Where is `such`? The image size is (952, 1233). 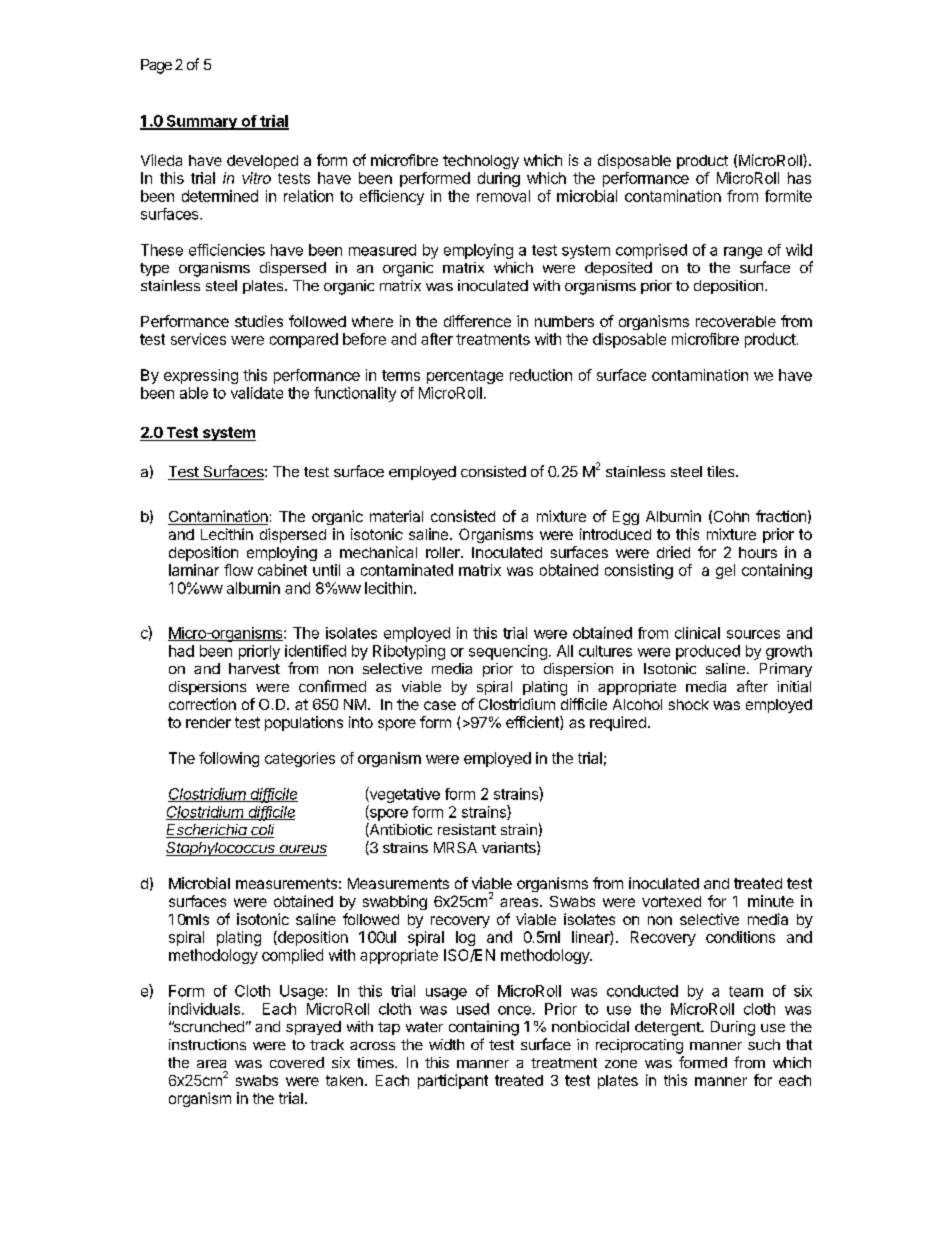
such is located at coordinates (764, 1044).
